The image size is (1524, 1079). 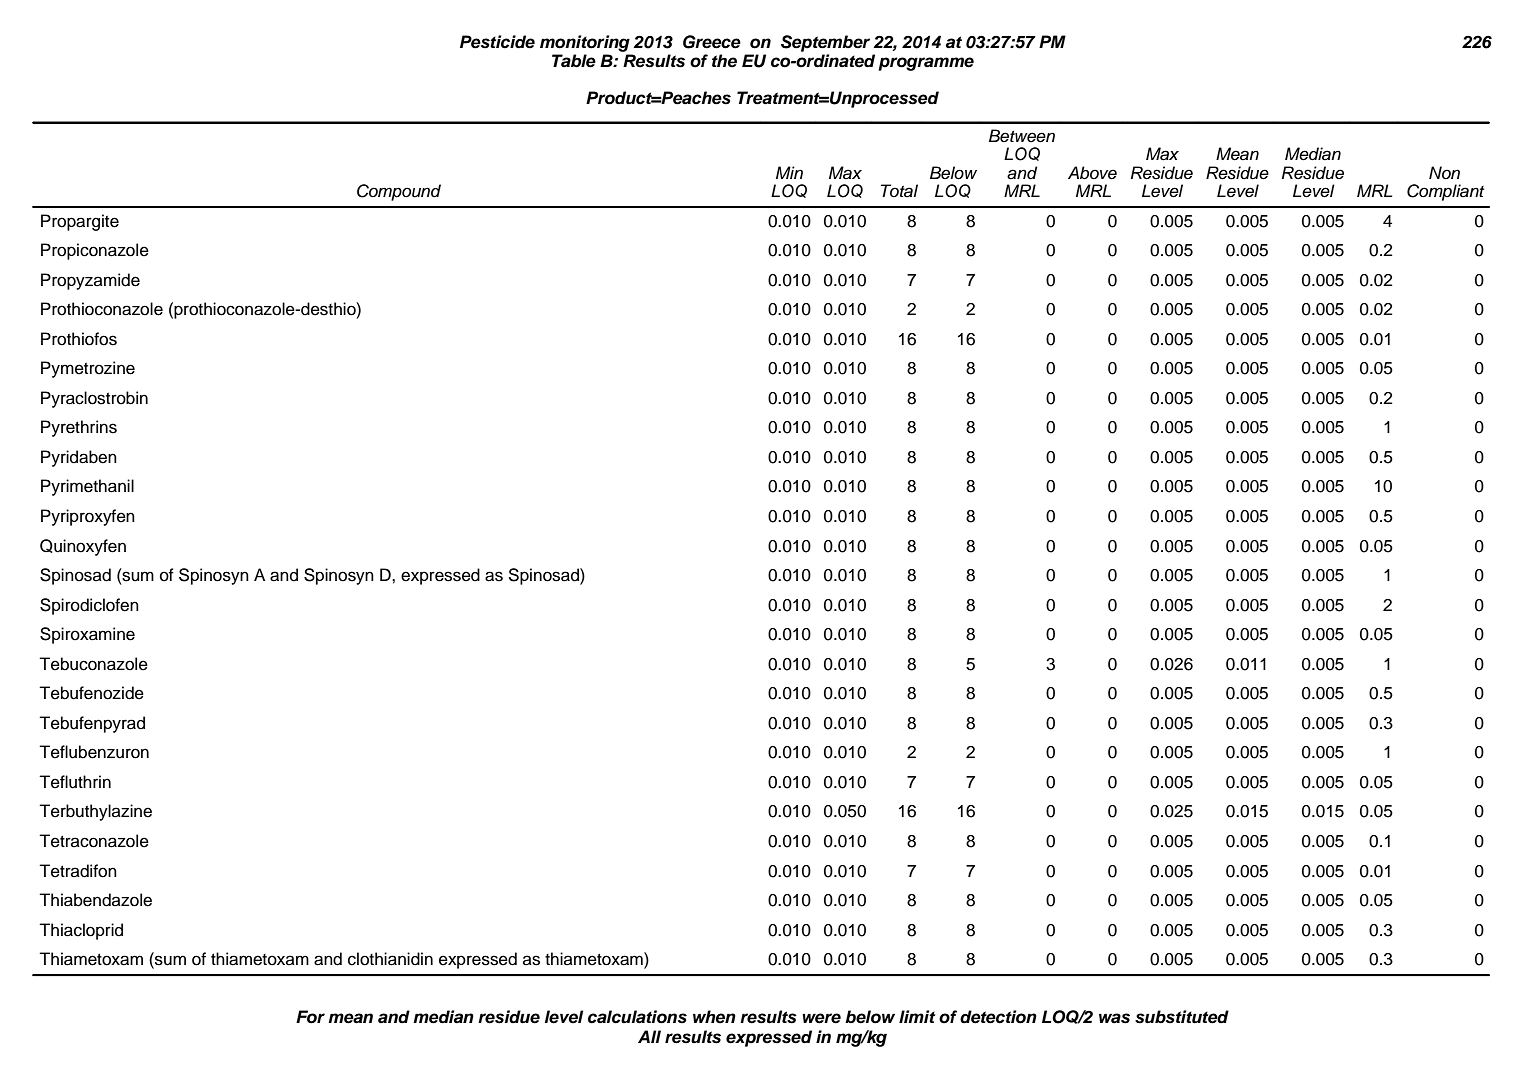 I want to click on when, so click(x=714, y=1017).
